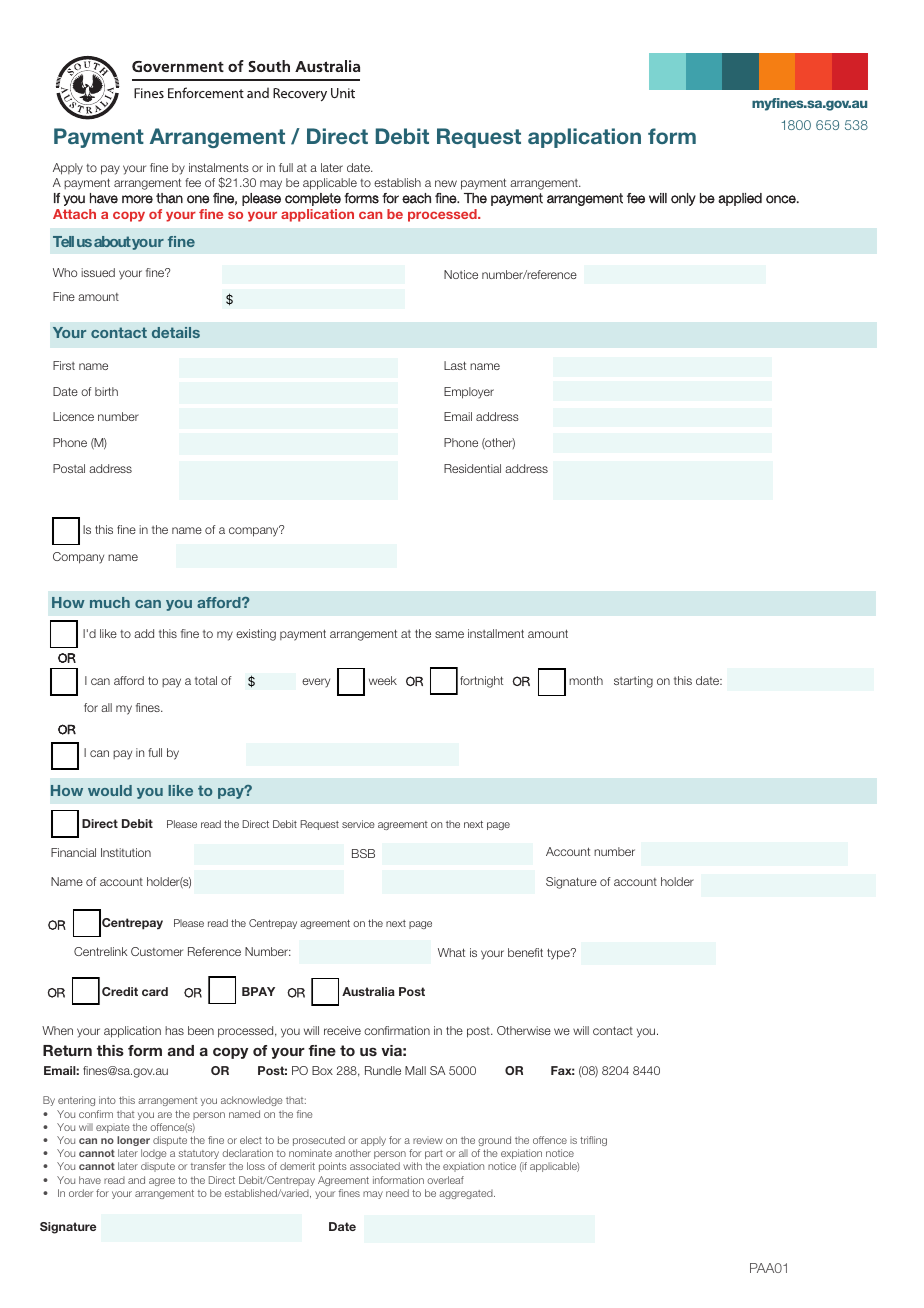 This page has width=924, height=1308. I want to click on more, so click(137, 199).
